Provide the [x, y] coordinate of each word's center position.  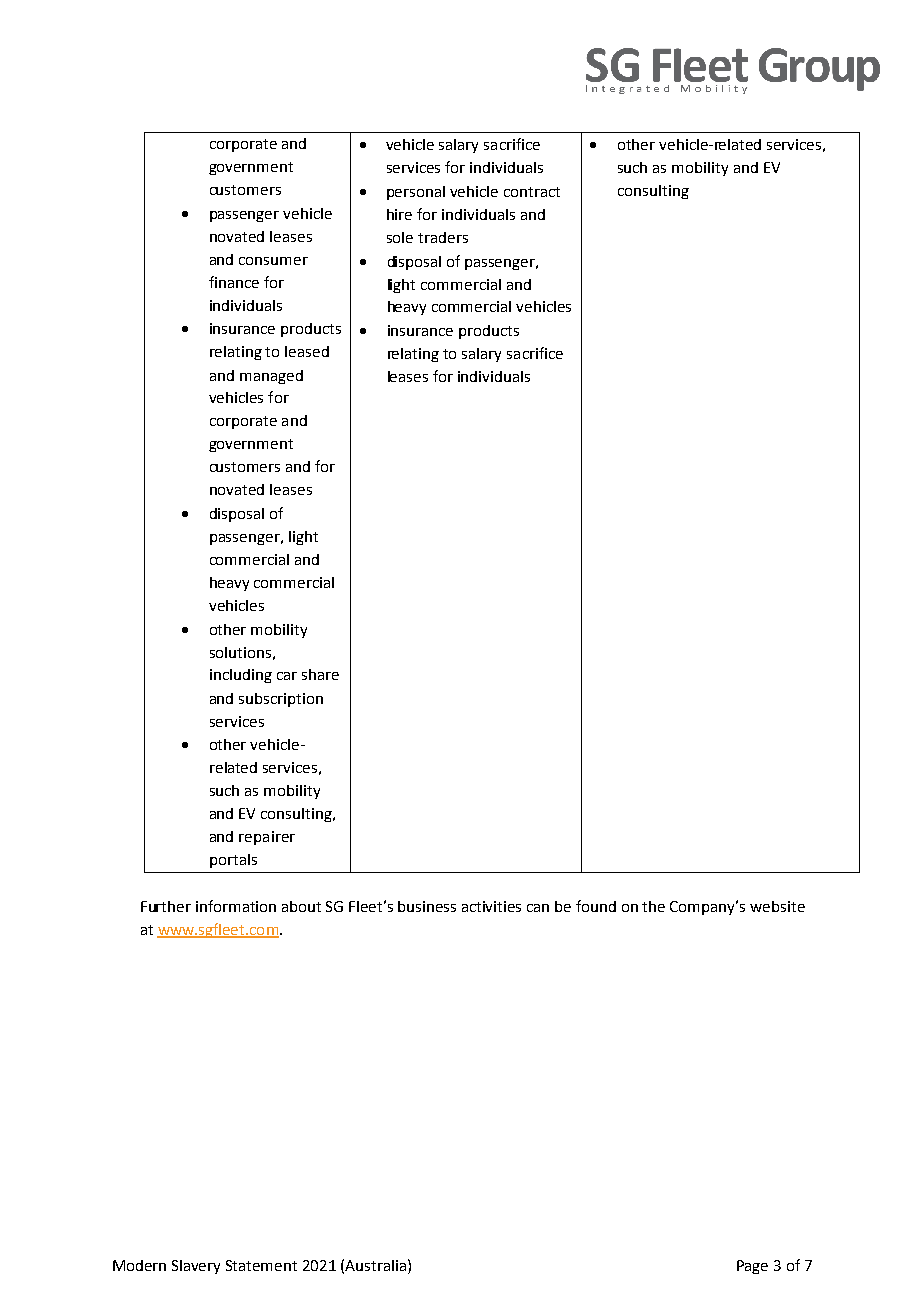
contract [532, 192]
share [320, 674]
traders [443, 237]
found [596, 906]
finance [234, 282]
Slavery [196, 1267]
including [241, 676]
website [777, 906]
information [236, 906]
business [427, 906]
